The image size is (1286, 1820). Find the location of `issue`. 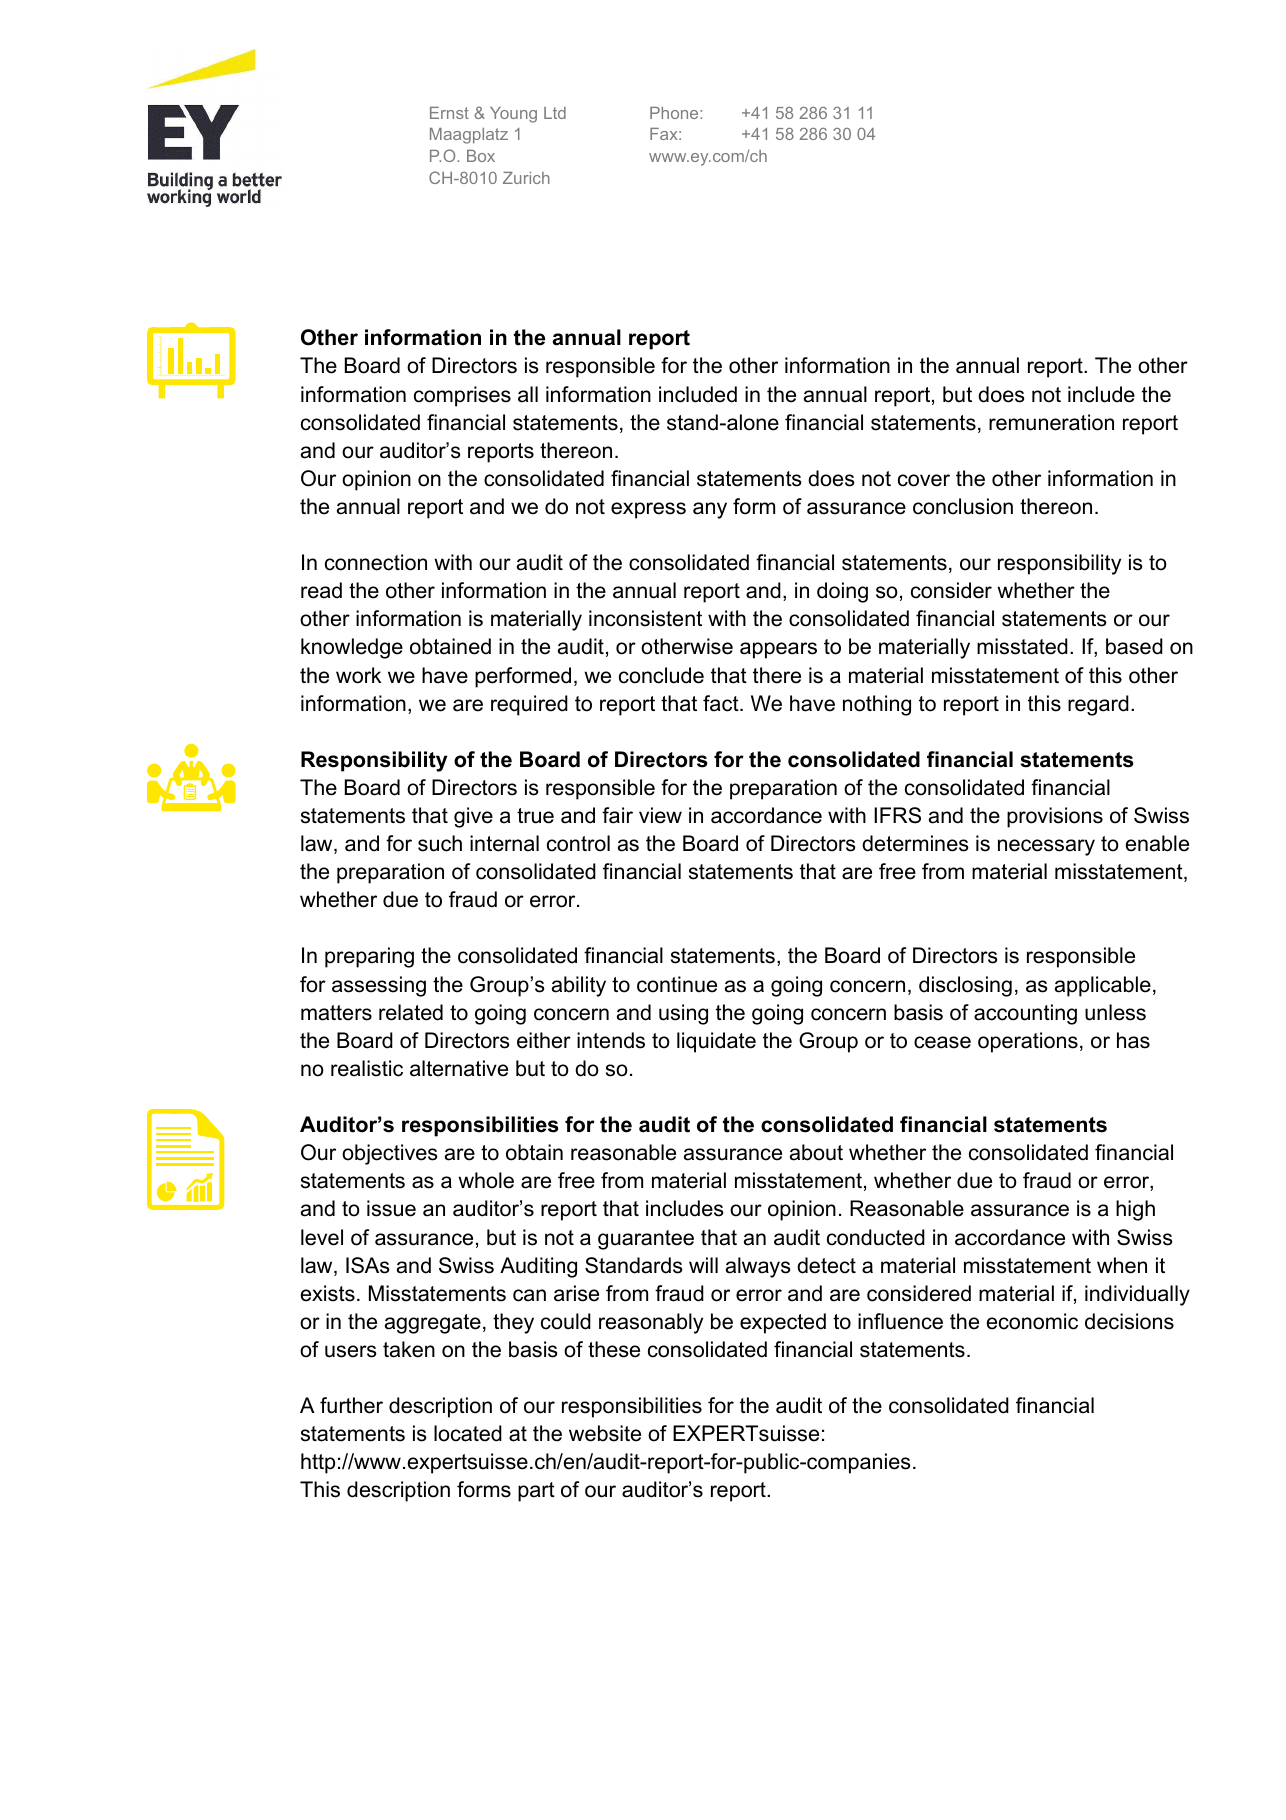

issue is located at coordinates (391, 1208).
